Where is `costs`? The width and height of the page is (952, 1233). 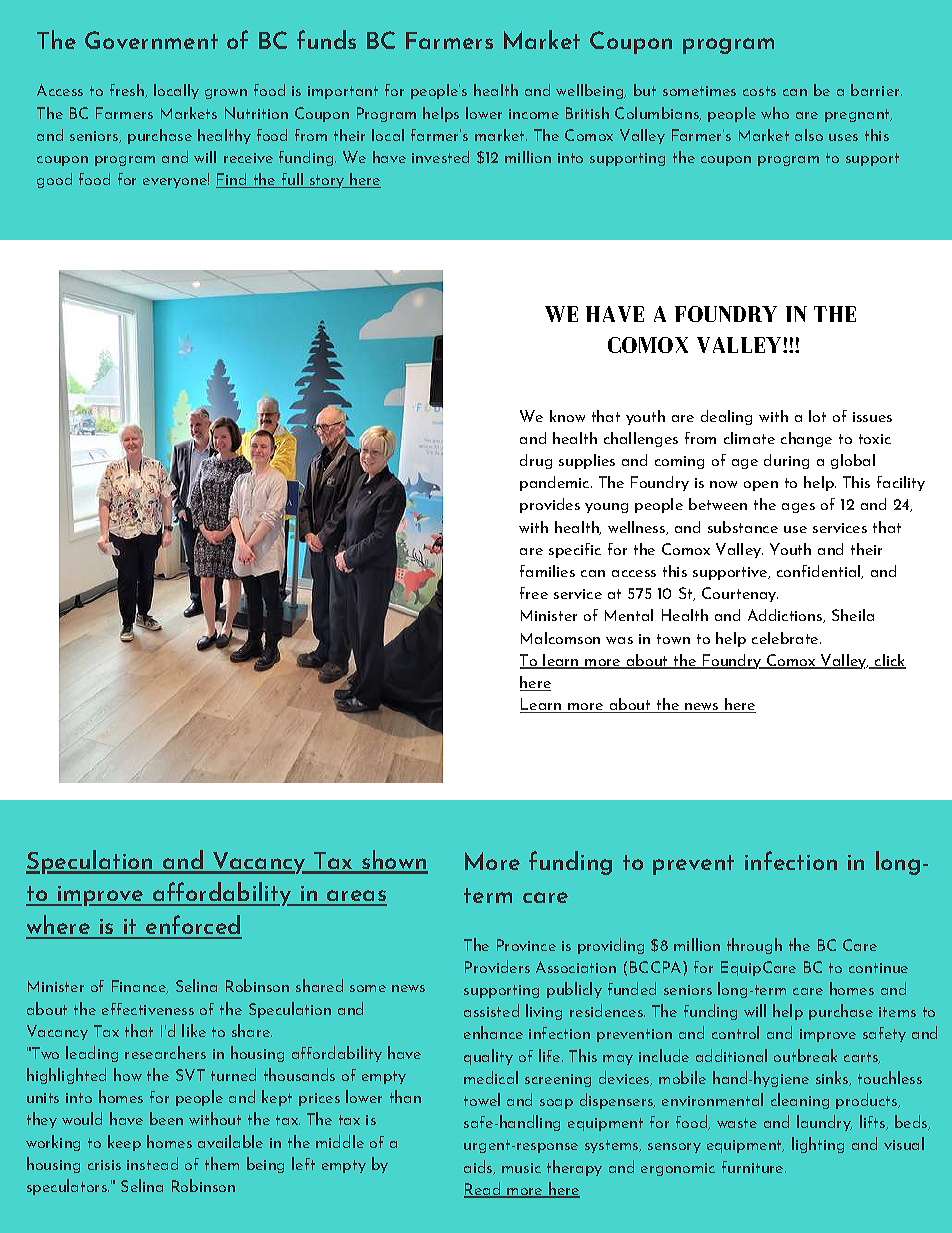
costs is located at coordinates (759, 91).
